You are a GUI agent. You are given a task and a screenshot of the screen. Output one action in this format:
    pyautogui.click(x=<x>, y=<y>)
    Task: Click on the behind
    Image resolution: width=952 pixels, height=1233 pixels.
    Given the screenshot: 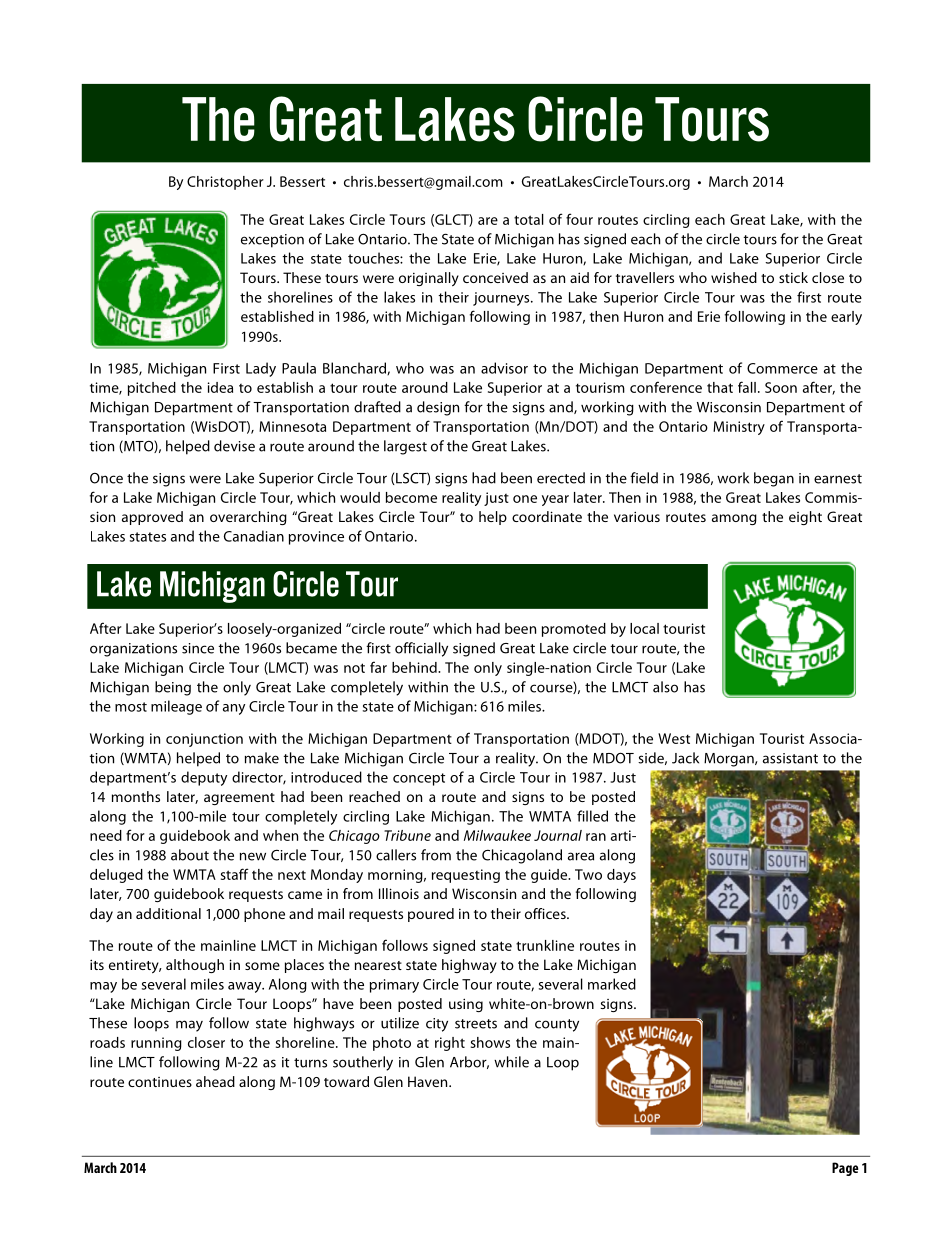 What is the action you would take?
    pyautogui.click(x=415, y=667)
